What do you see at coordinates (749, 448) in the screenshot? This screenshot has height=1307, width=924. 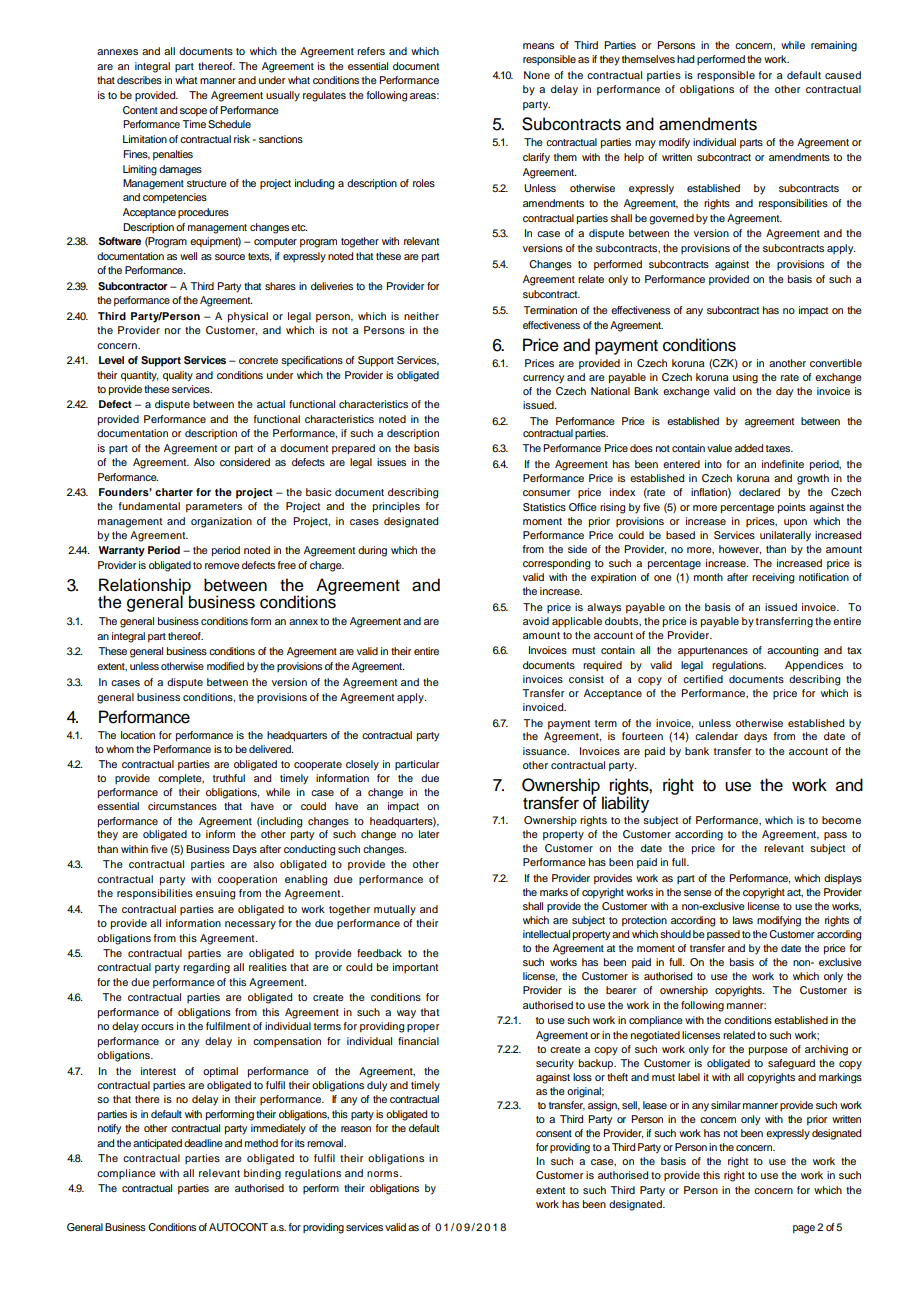 I see `added` at bounding box center [749, 448].
